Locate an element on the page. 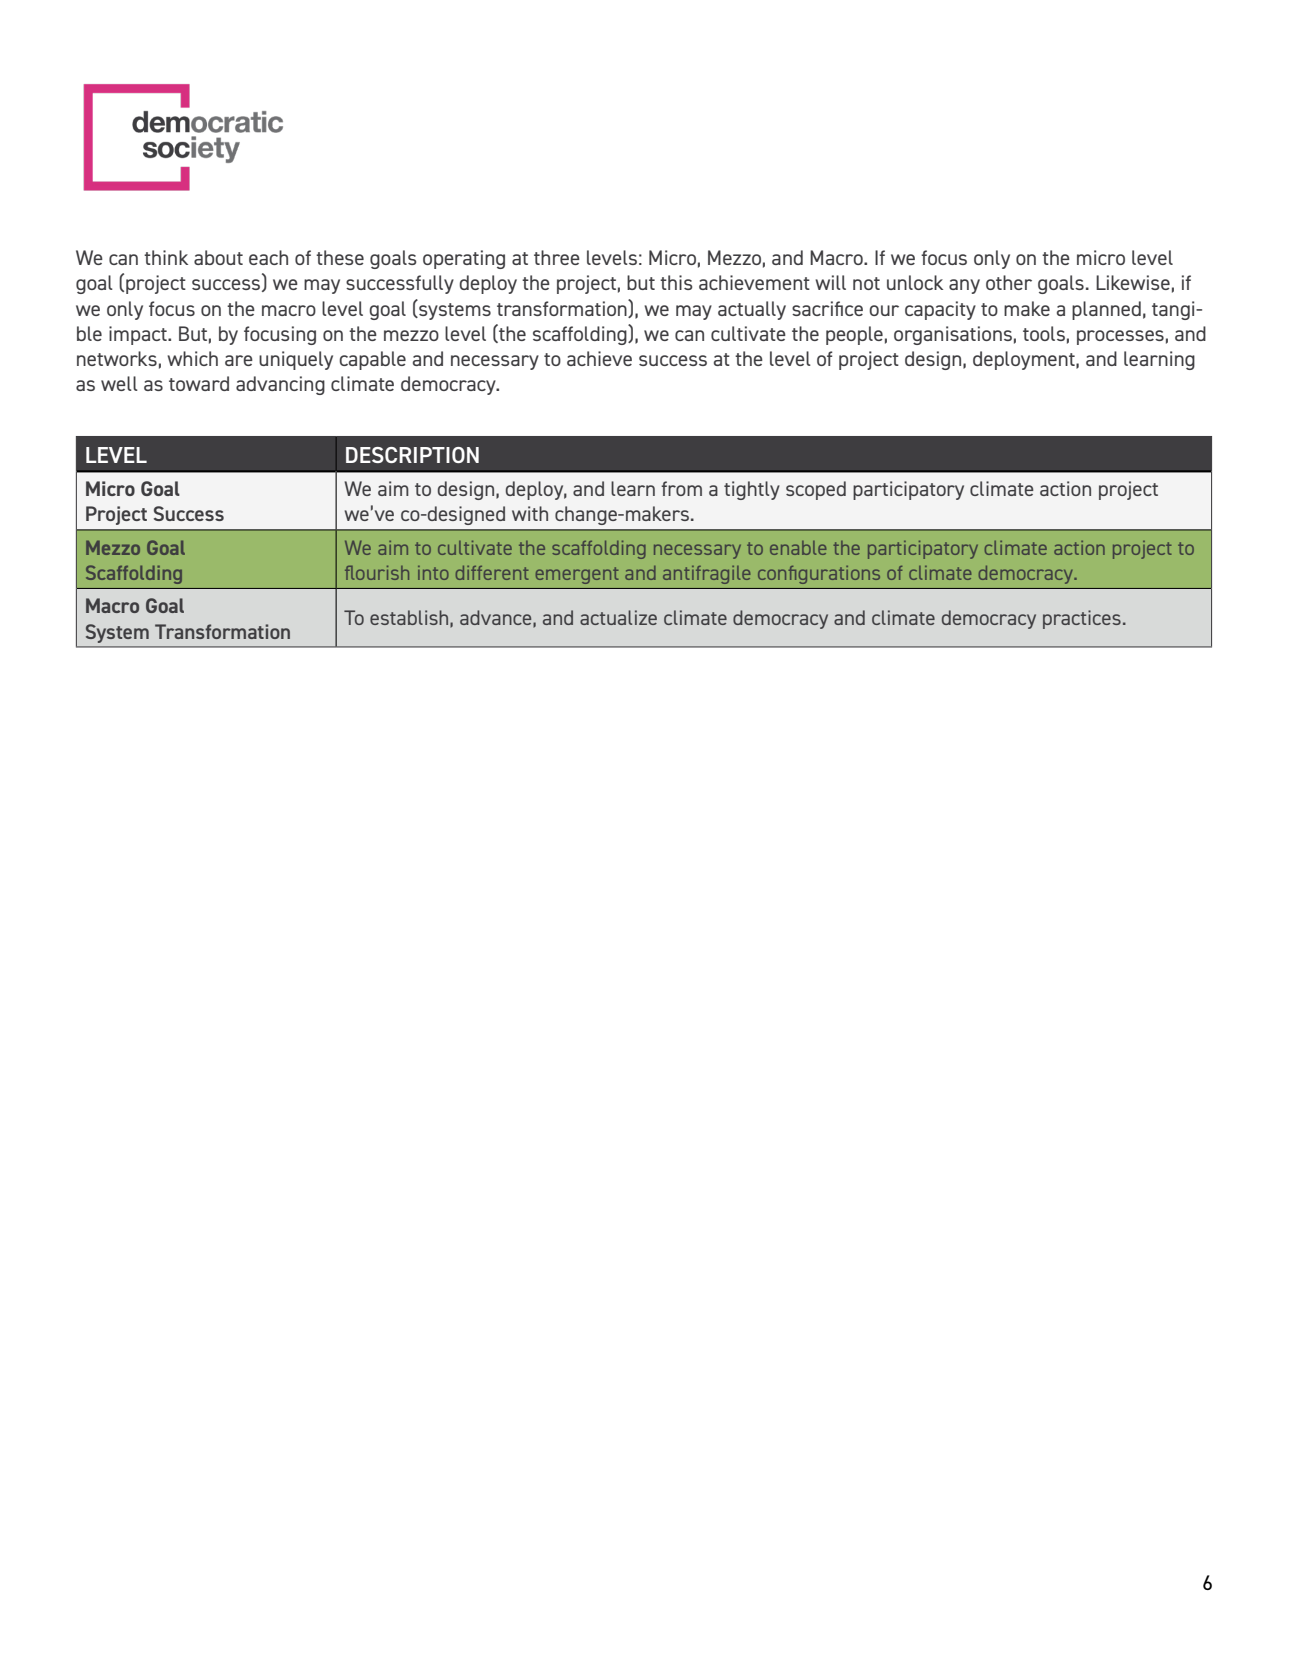 This page has height=1668, width=1289. with is located at coordinates (530, 513).
